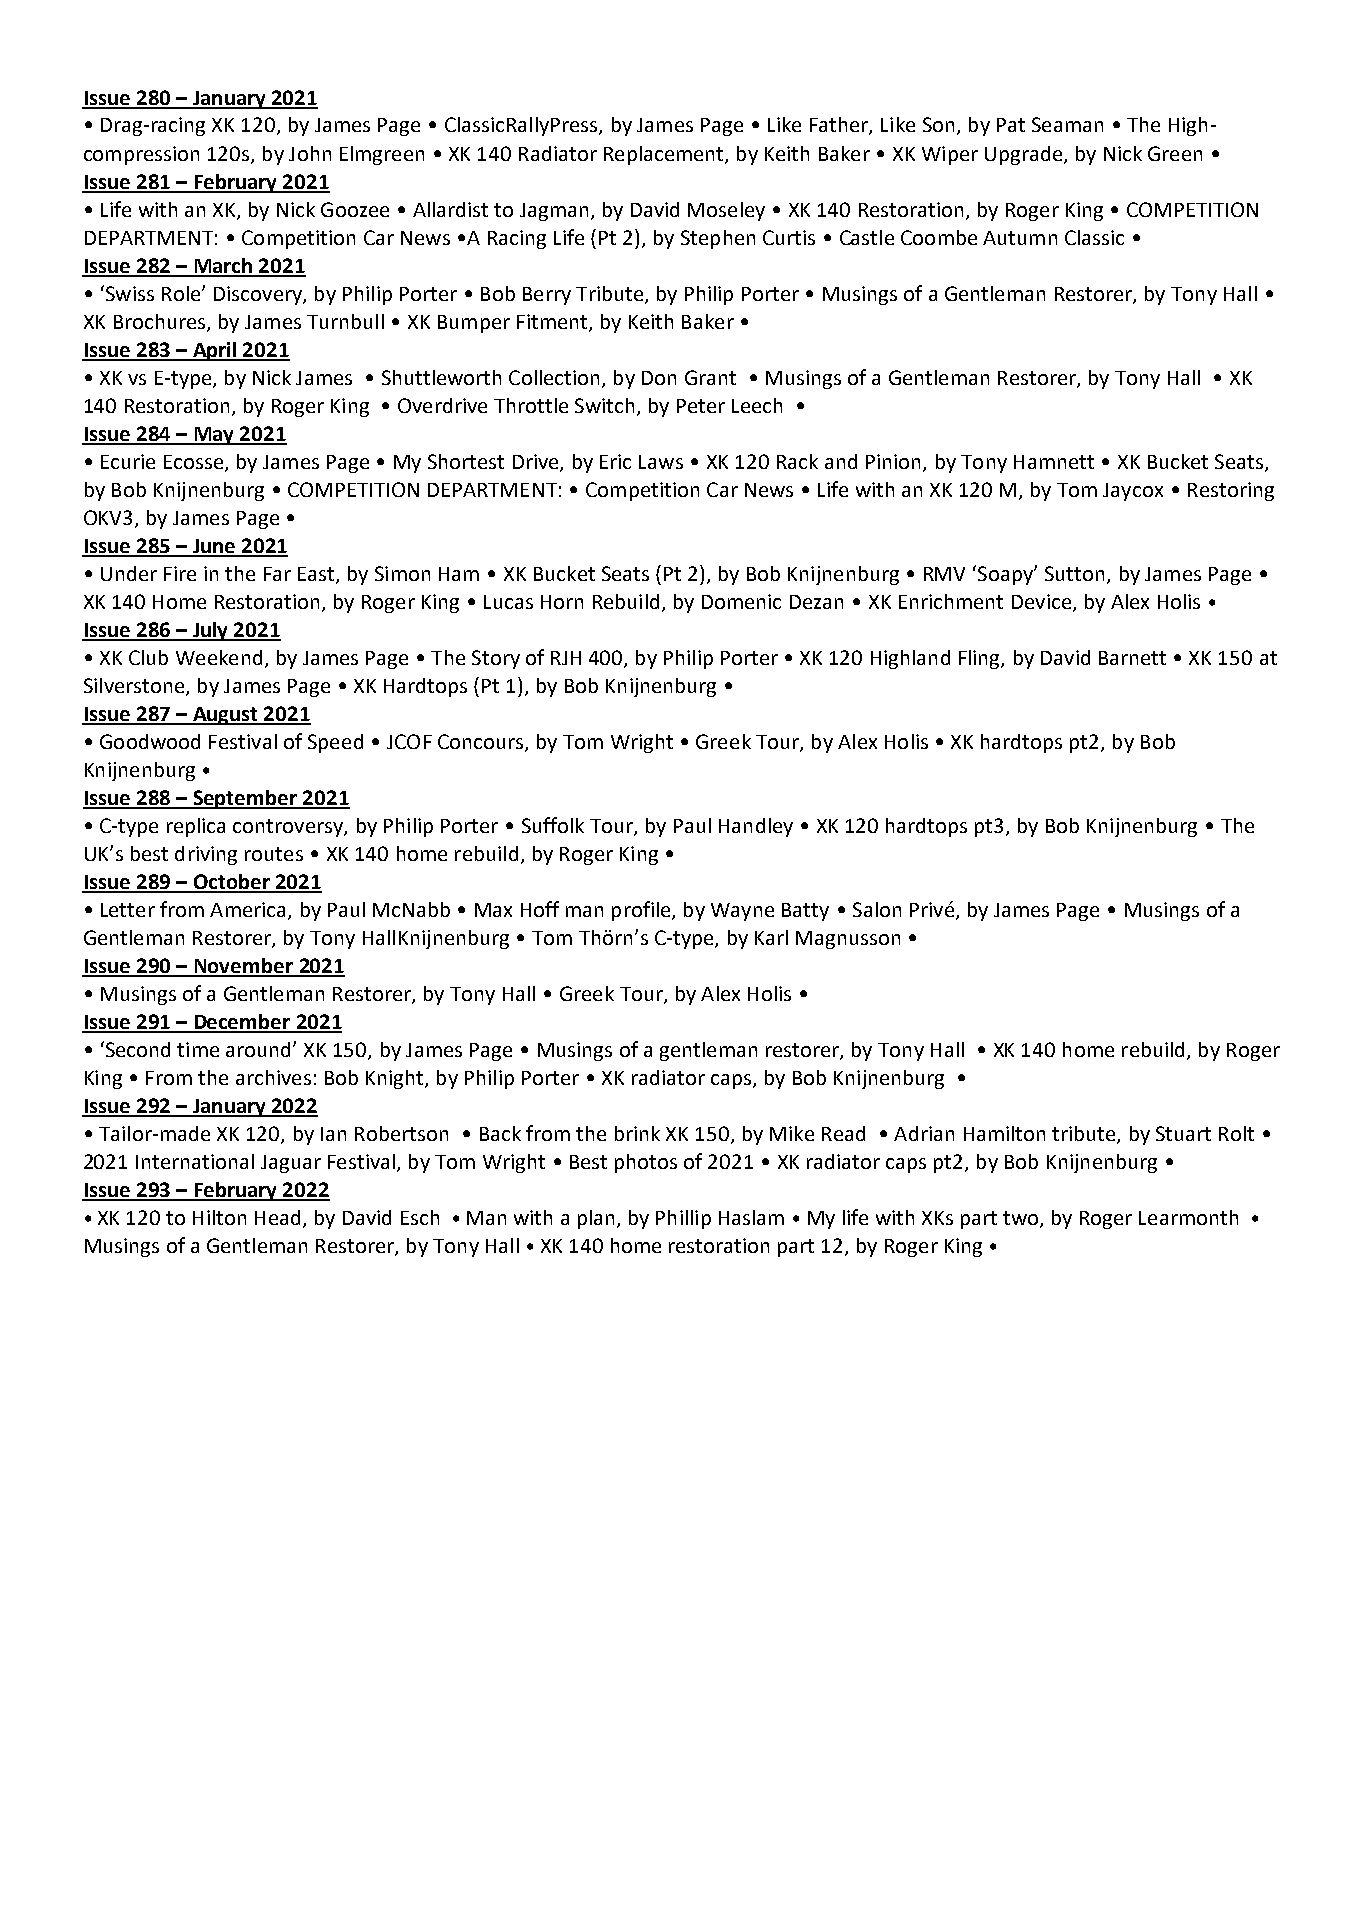  What do you see at coordinates (665, 155) in the screenshot?
I see `Replacement` at bounding box center [665, 155].
